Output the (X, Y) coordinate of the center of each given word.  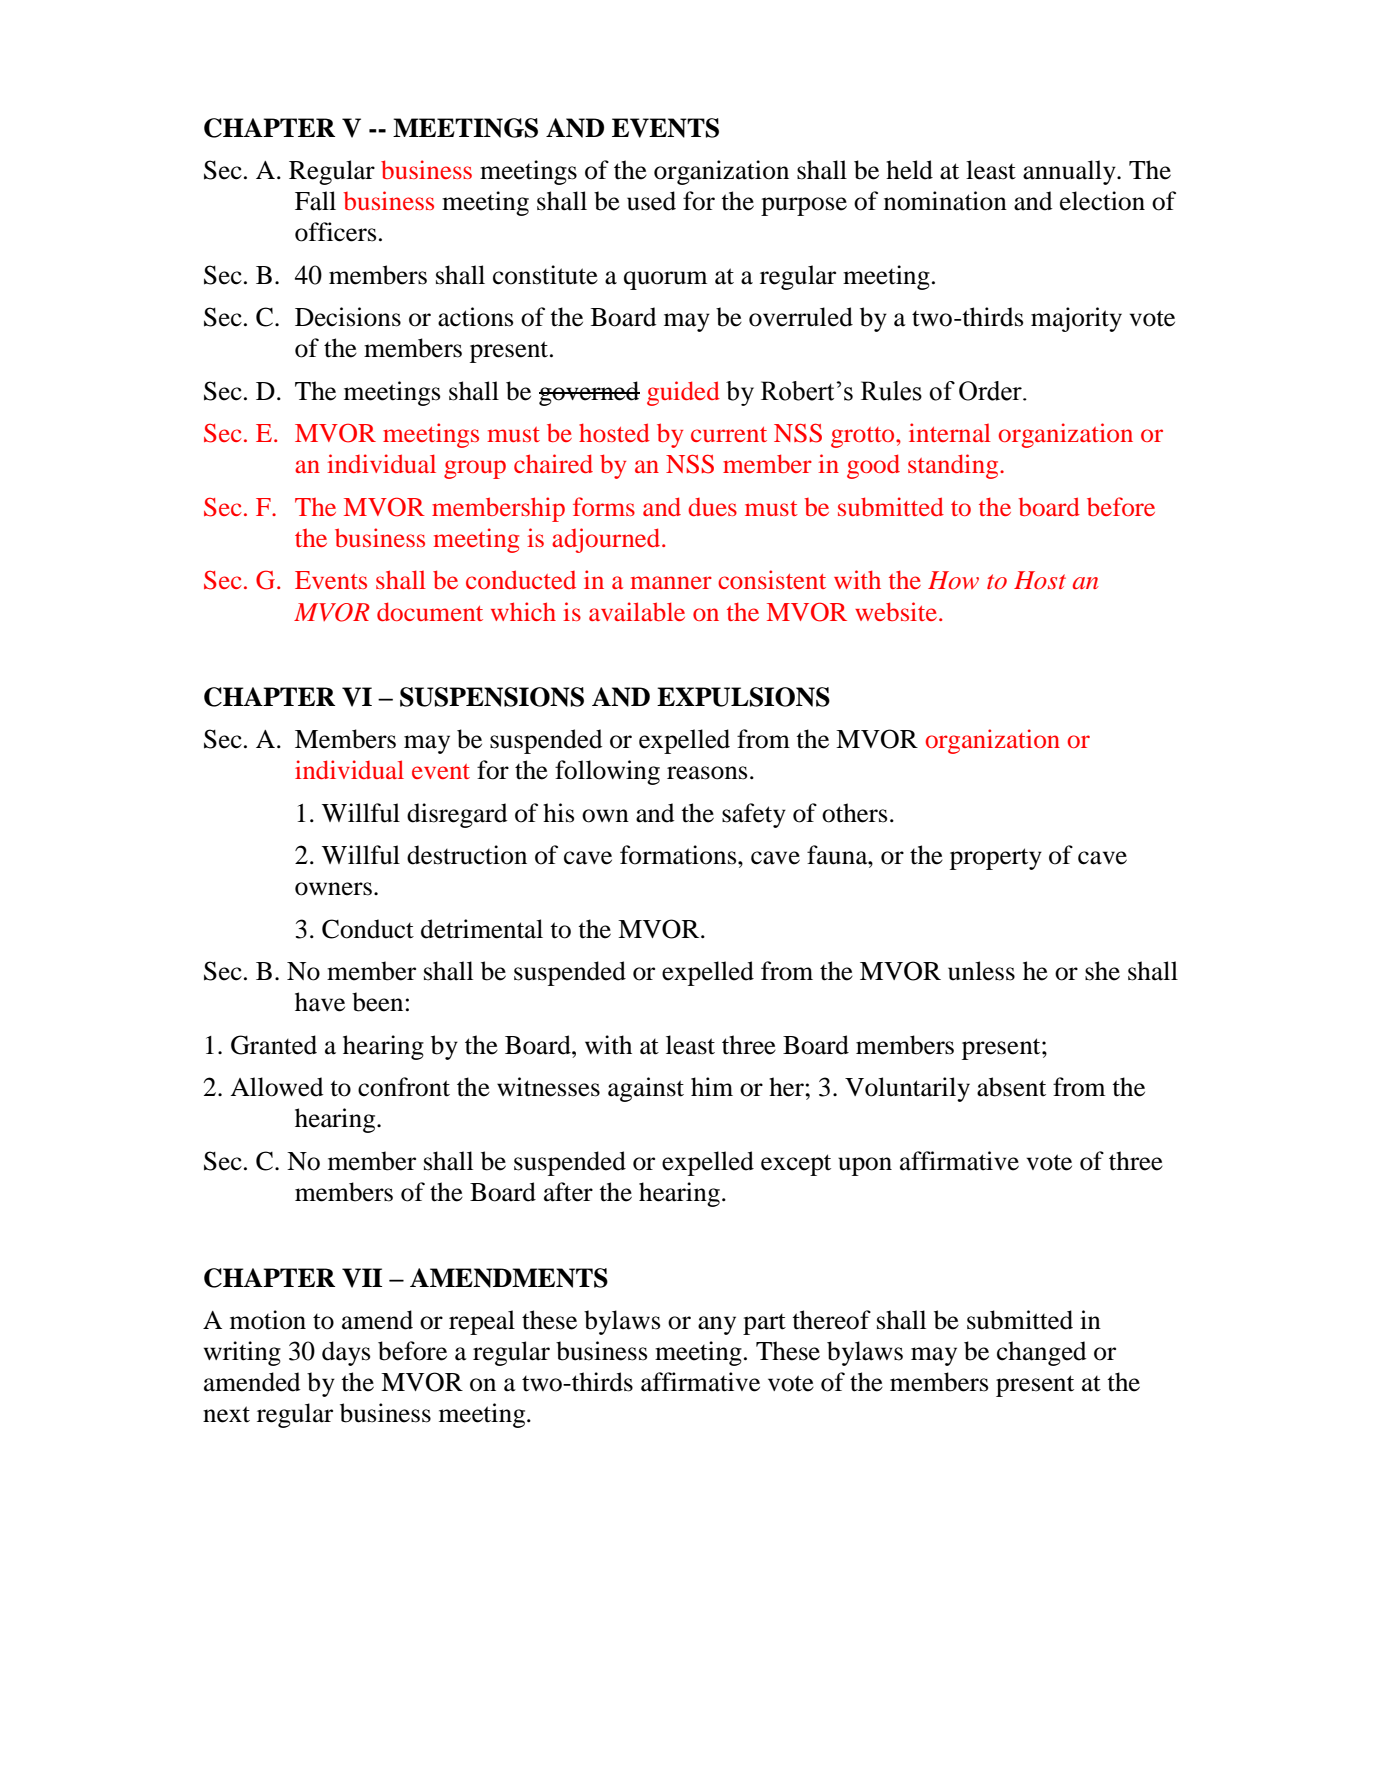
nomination (945, 201)
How (953, 580)
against (646, 1089)
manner (671, 582)
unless (981, 971)
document (430, 611)
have (320, 1002)
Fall (315, 201)
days (346, 1353)
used (651, 201)
